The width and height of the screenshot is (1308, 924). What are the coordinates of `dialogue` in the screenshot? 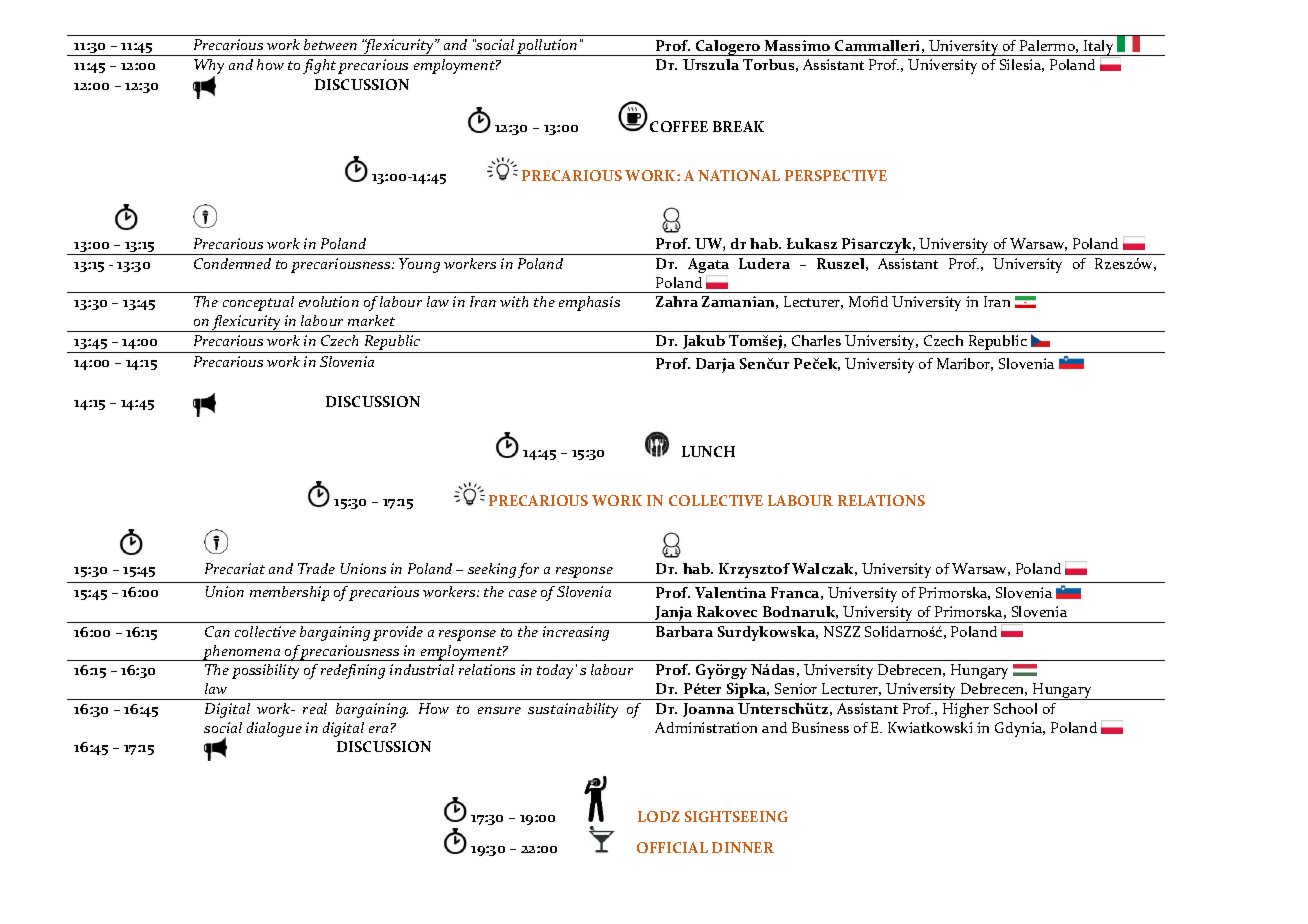 It's located at (274, 729).
